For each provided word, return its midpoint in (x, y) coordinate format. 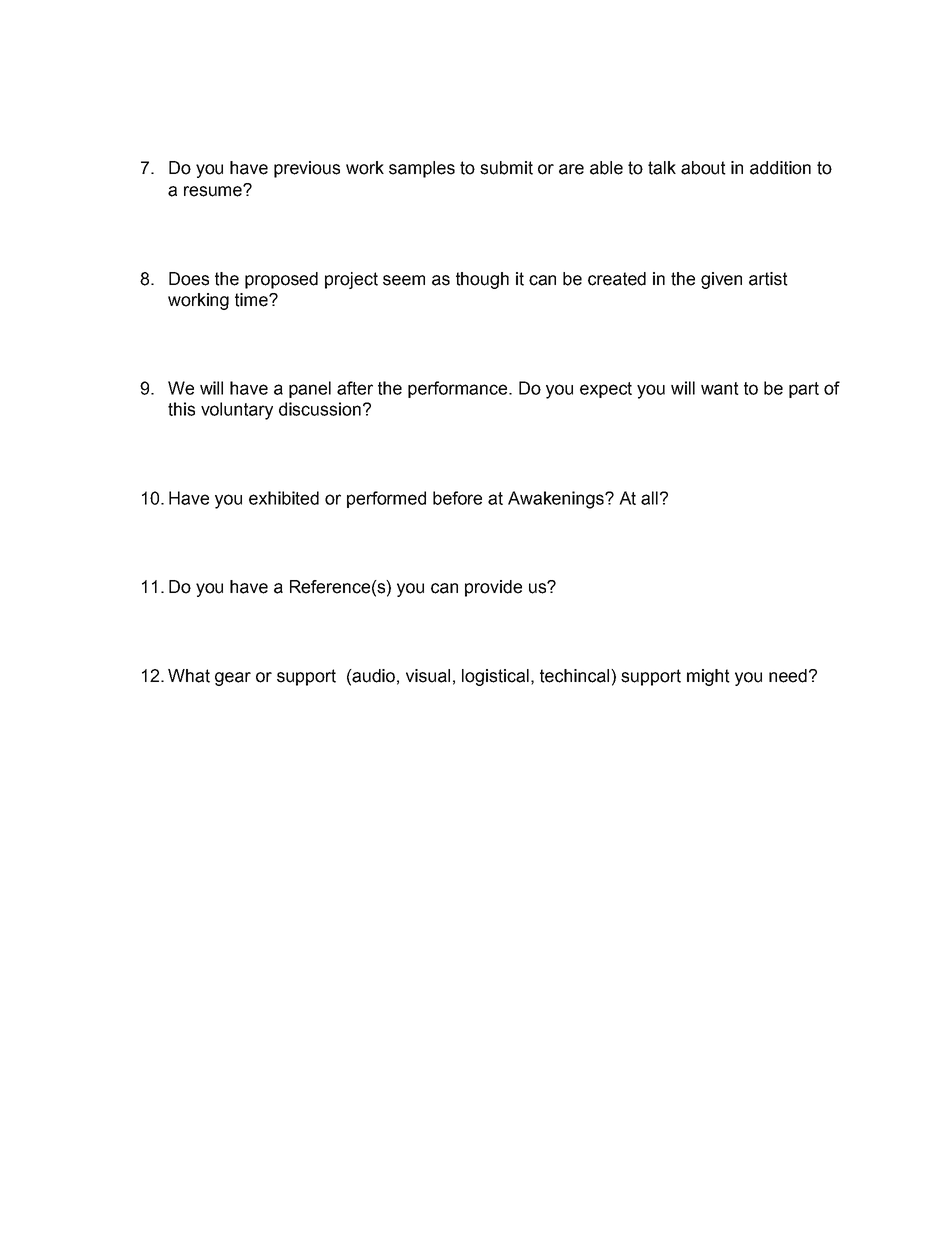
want (720, 388)
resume (214, 191)
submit (506, 168)
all (649, 498)
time (252, 300)
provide (493, 588)
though (482, 280)
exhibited (284, 498)
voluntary (237, 411)
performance (459, 389)
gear (233, 679)
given (721, 280)
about (703, 168)
